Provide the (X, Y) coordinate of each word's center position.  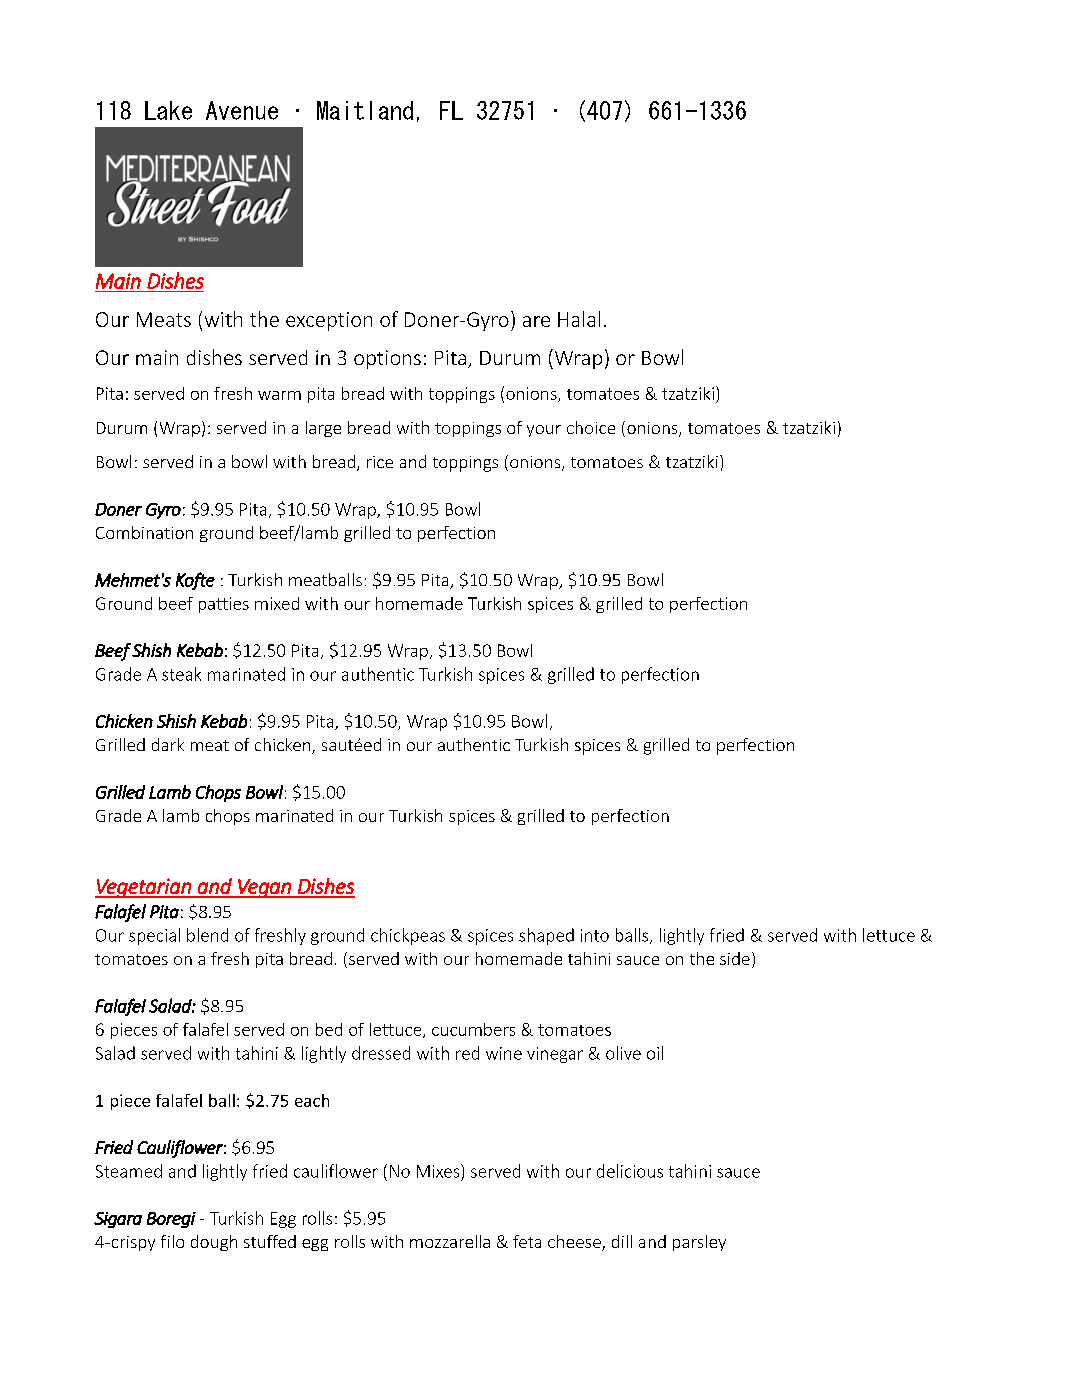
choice (591, 427)
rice (380, 462)
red (467, 1053)
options (387, 359)
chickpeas (408, 936)
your (544, 431)
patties (224, 605)
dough (214, 1243)
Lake (168, 110)
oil (655, 1053)
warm (279, 395)
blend (207, 935)
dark (168, 744)
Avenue (242, 110)
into (595, 935)
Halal (579, 319)
